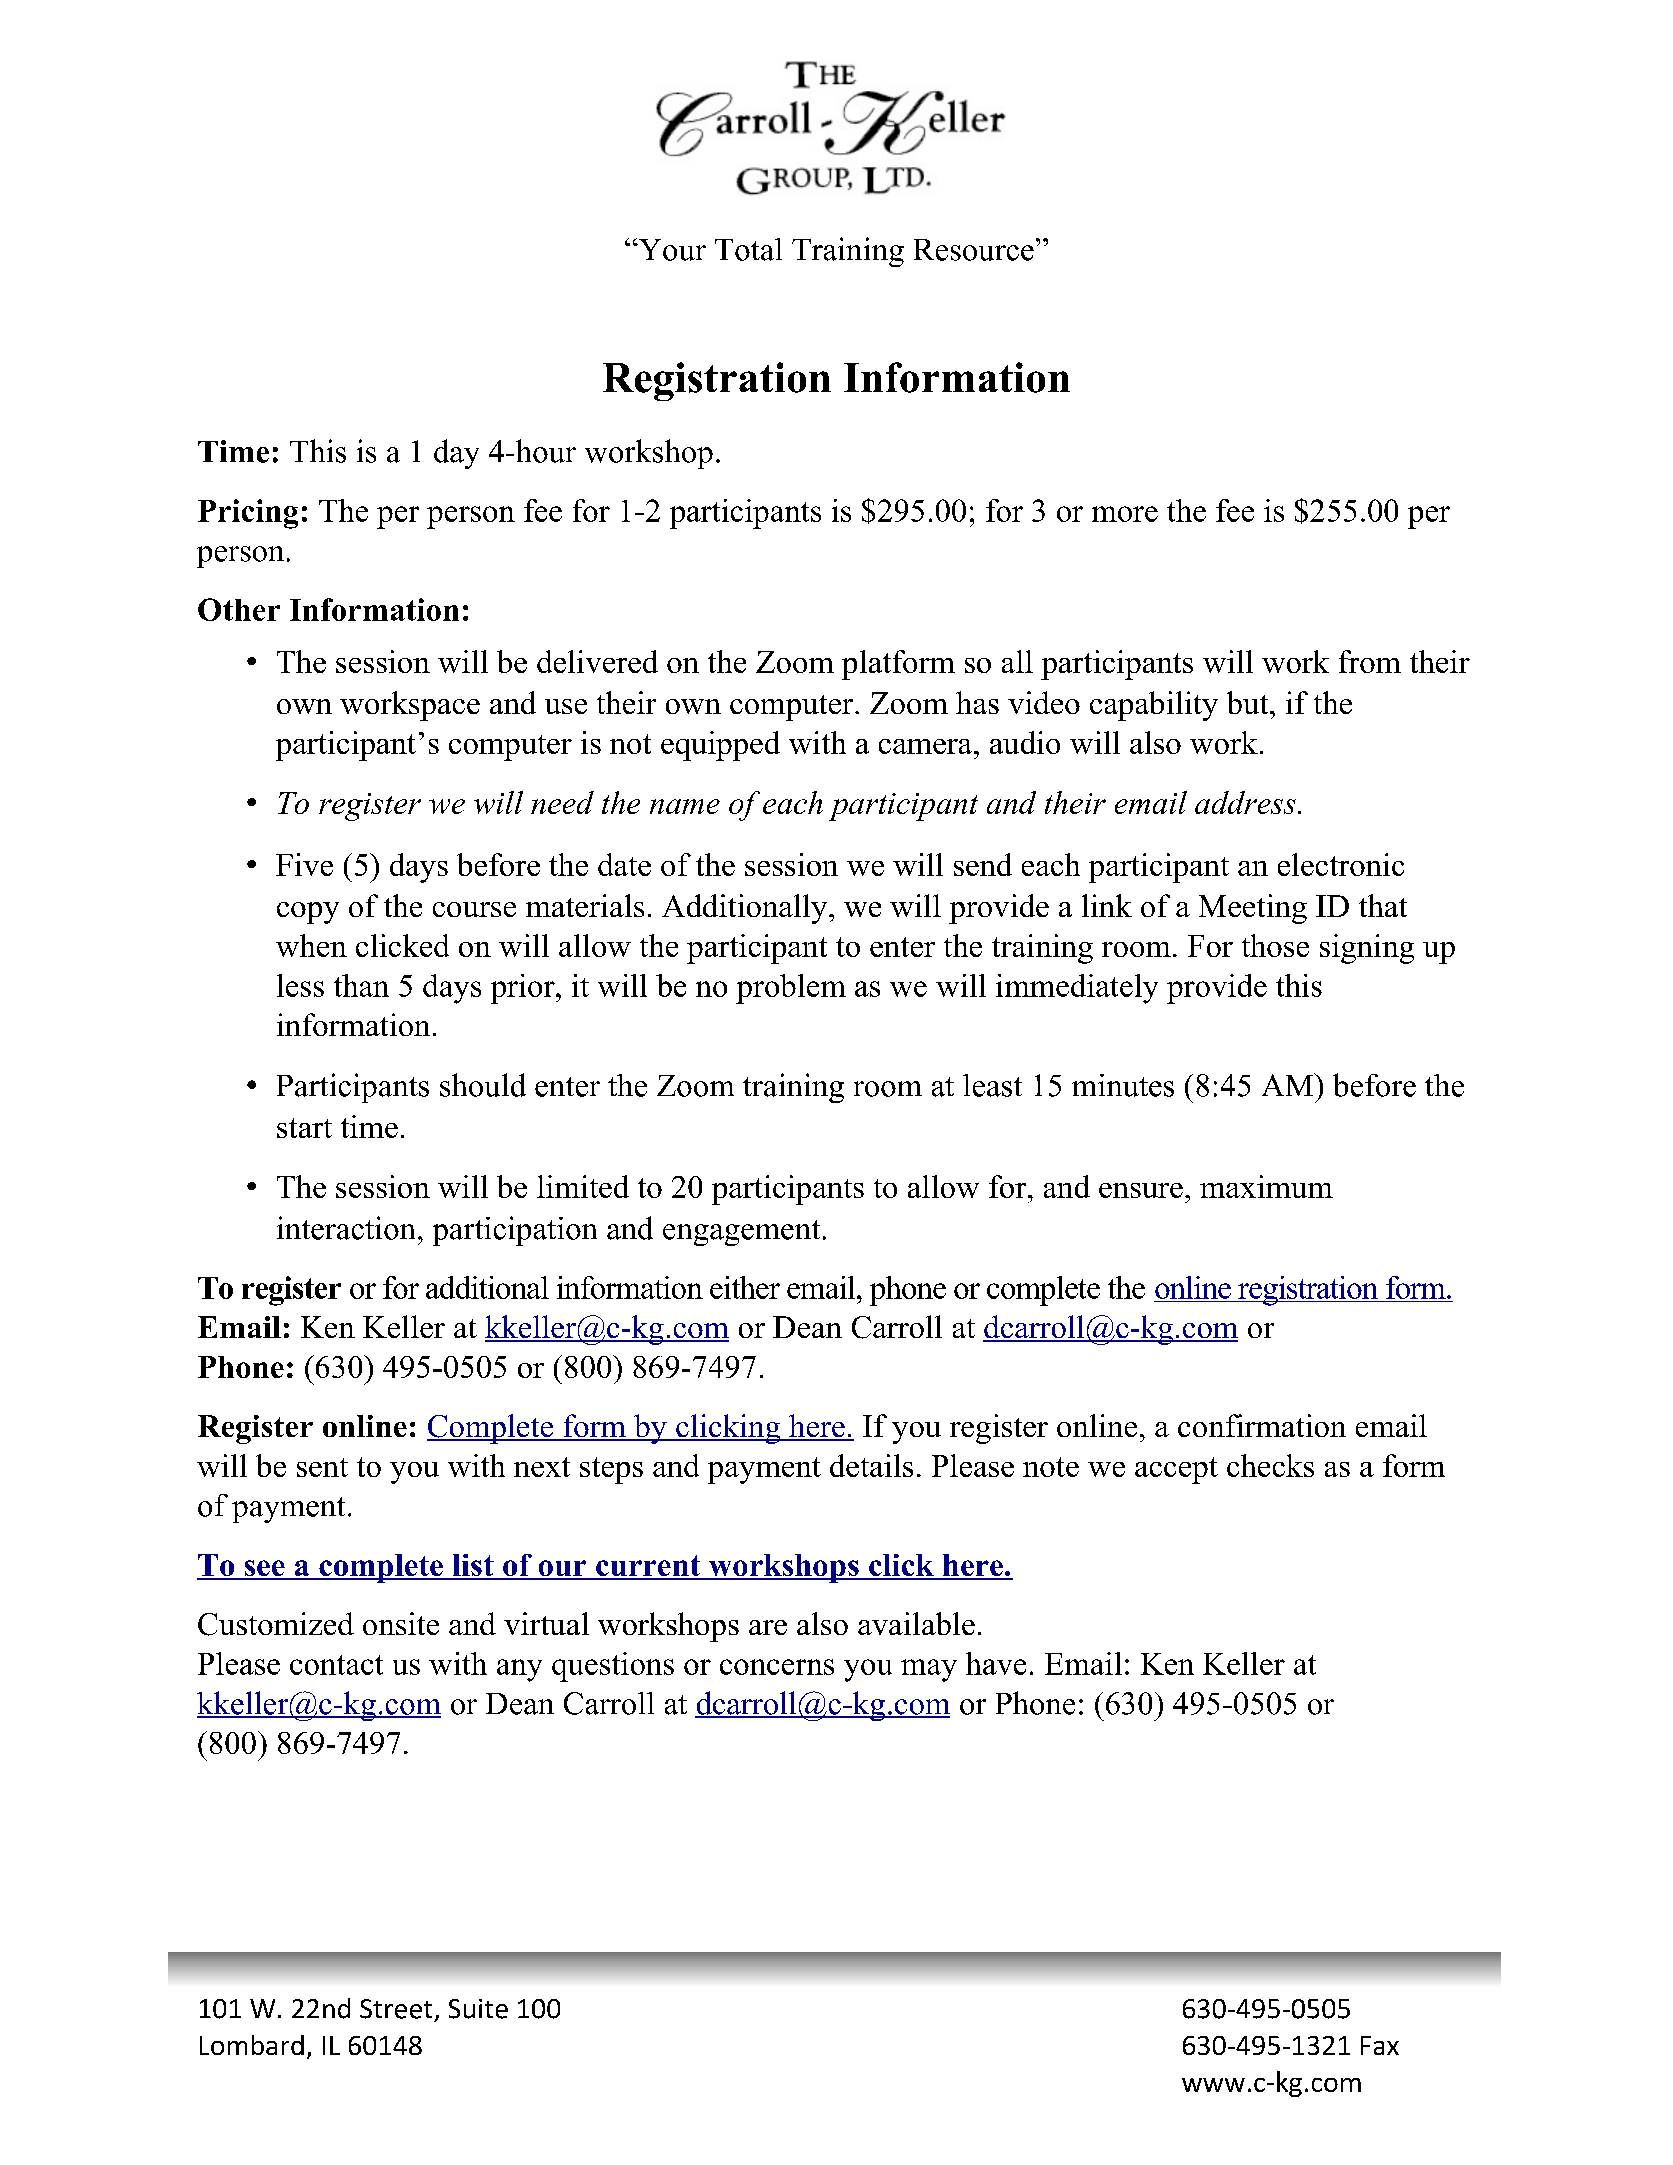  Describe the element at coordinates (1266, 1186) in the screenshot. I see `maximum` at that location.
